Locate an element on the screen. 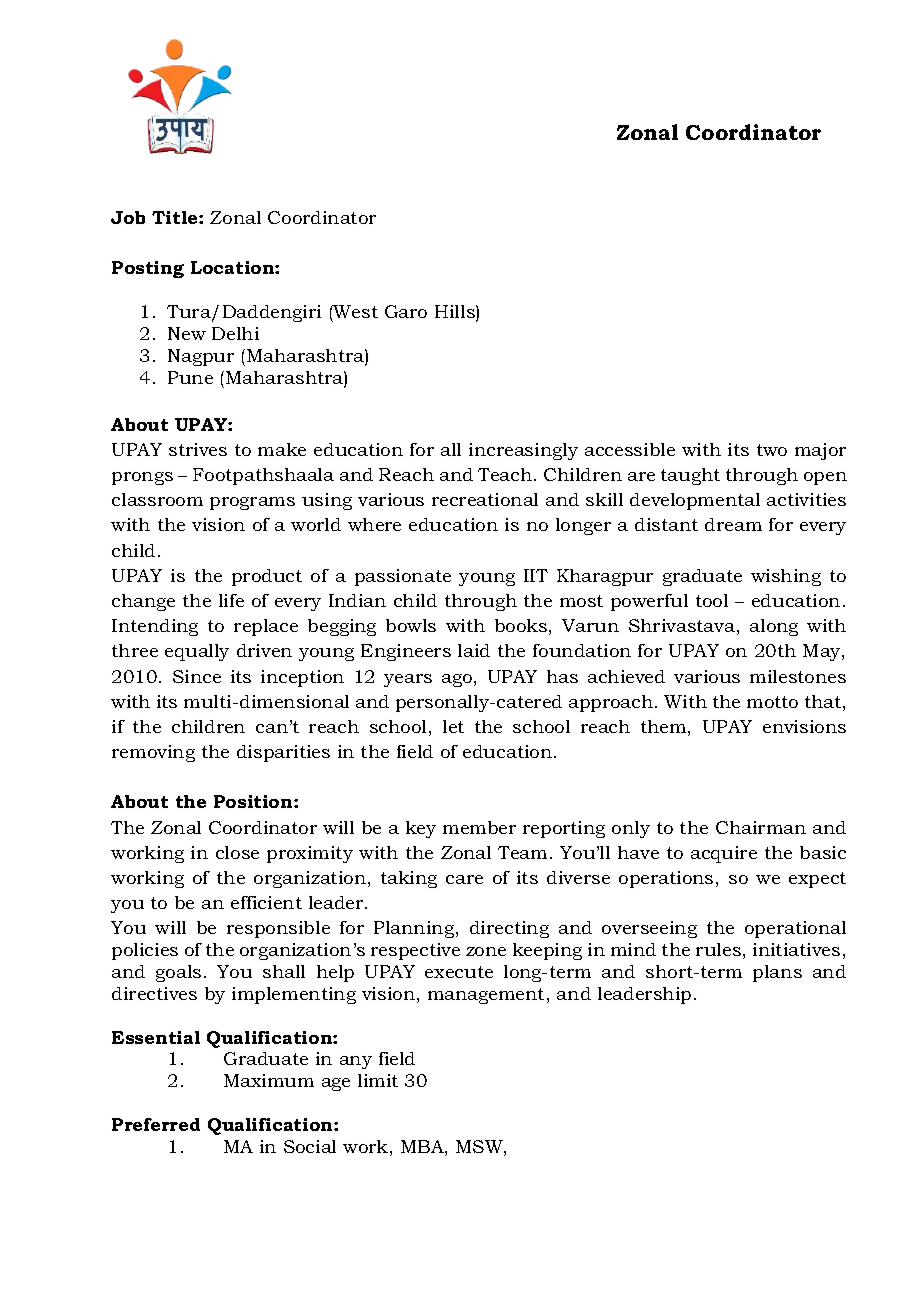 The image size is (924, 1308). Preferred is located at coordinates (156, 1124).
